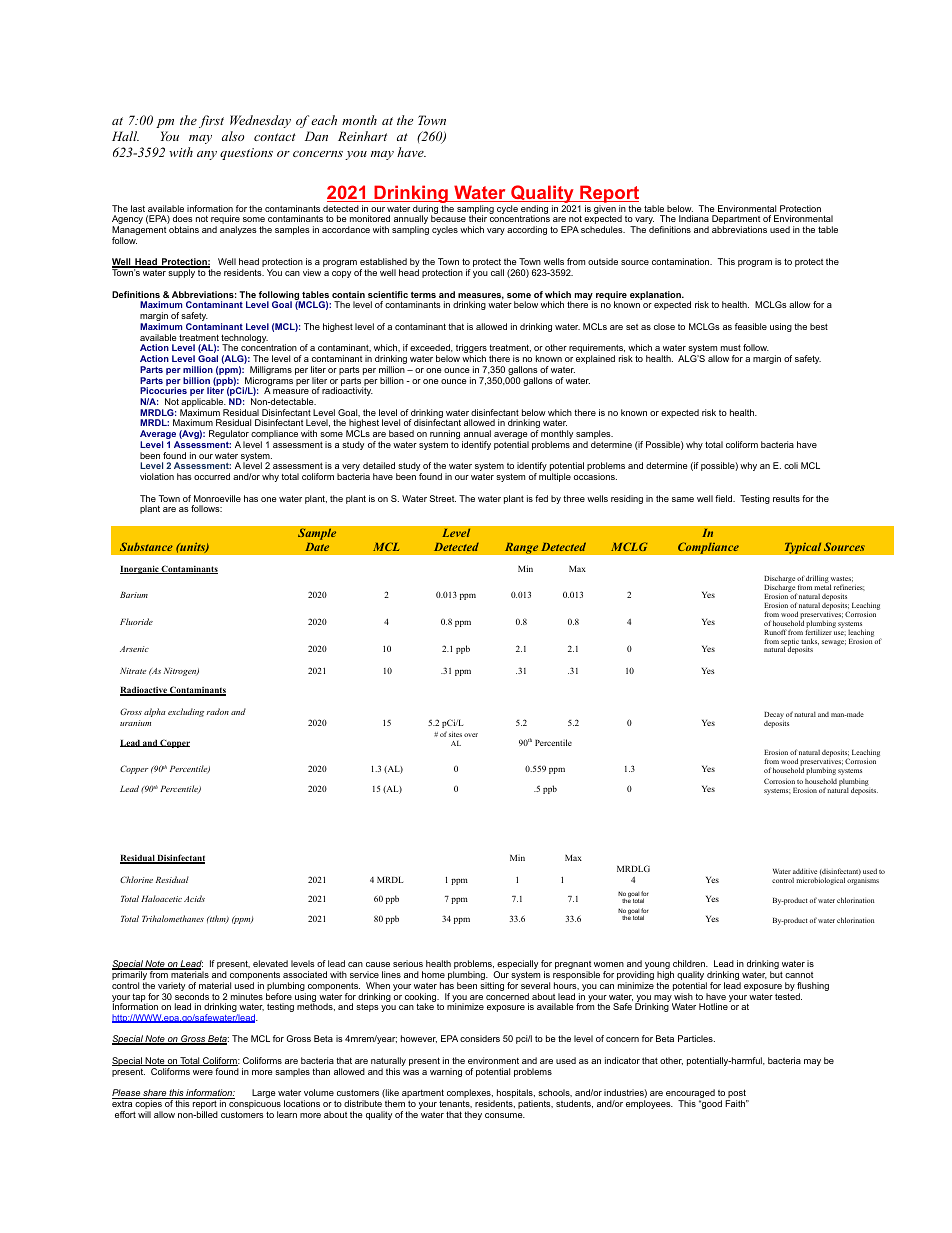 The image size is (952, 1233). I want to click on were, so click(203, 1072).
